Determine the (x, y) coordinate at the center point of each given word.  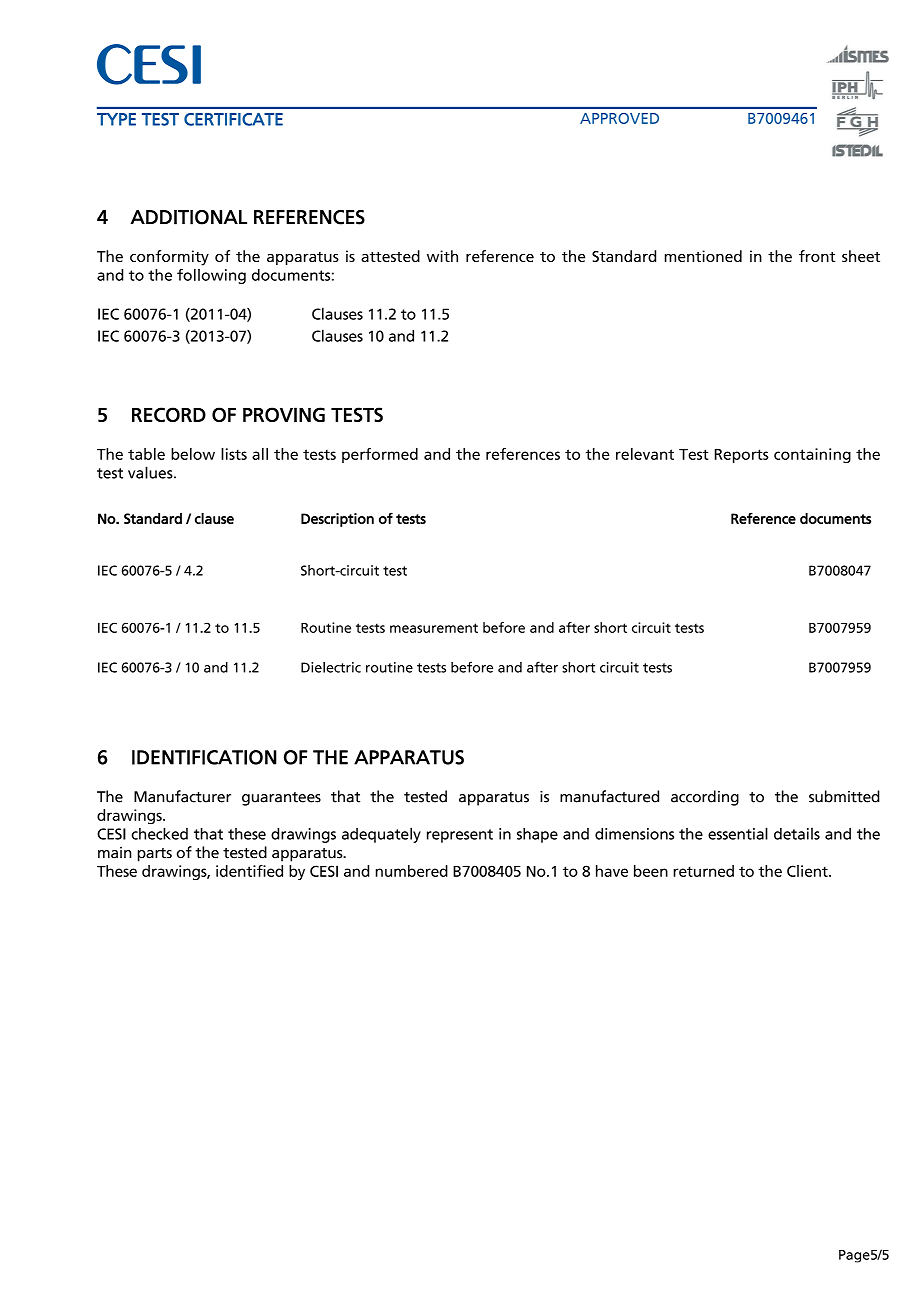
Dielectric (331, 667)
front (817, 256)
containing (812, 455)
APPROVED (619, 118)
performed (380, 455)
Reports (742, 456)
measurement (434, 628)
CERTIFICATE (233, 119)
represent (460, 836)
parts (155, 855)
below (193, 454)
